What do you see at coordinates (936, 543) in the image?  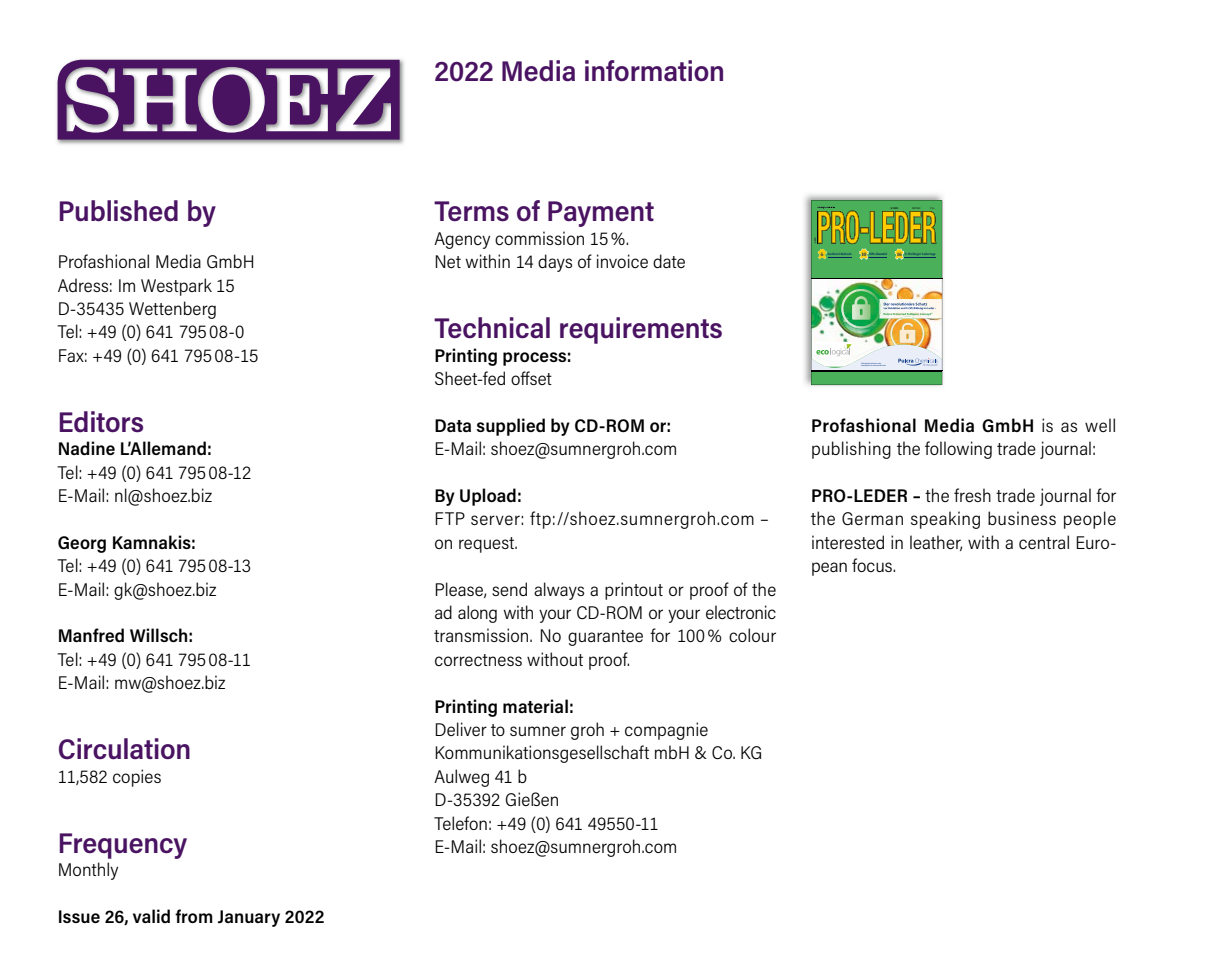 I see `leather` at bounding box center [936, 543].
